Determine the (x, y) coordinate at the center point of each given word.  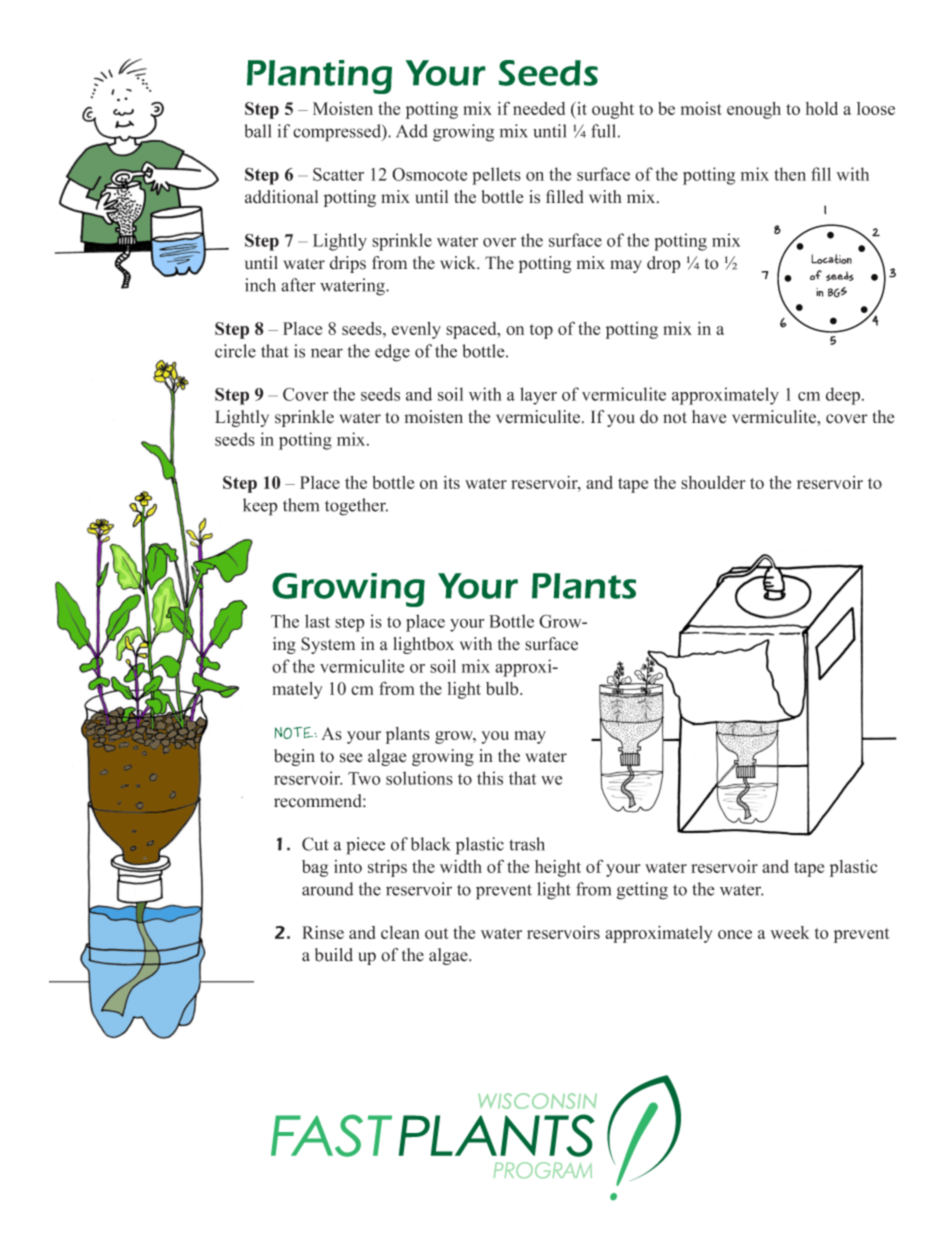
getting (642, 891)
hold (822, 108)
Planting (319, 77)
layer (538, 396)
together (356, 507)
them (301, 505)
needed (539, 108)
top (541, 331)
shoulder (713, 482)
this (490, 778)
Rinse (323, 932)
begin (294, 757)
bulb (503, 688)
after (298, 285)
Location (831, 259)
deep (843, 396)
